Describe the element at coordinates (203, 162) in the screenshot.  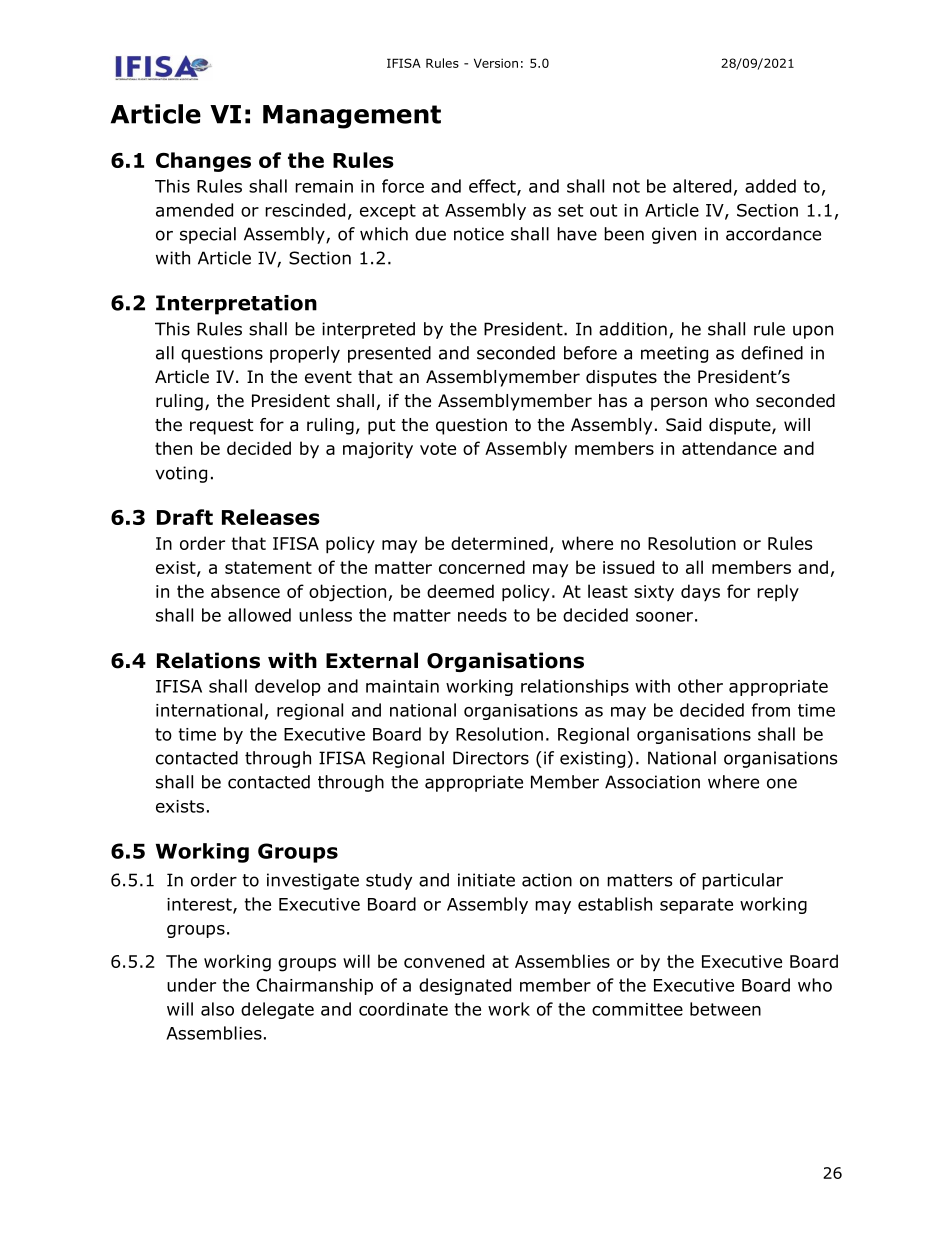
I see `Changes` at that location.
